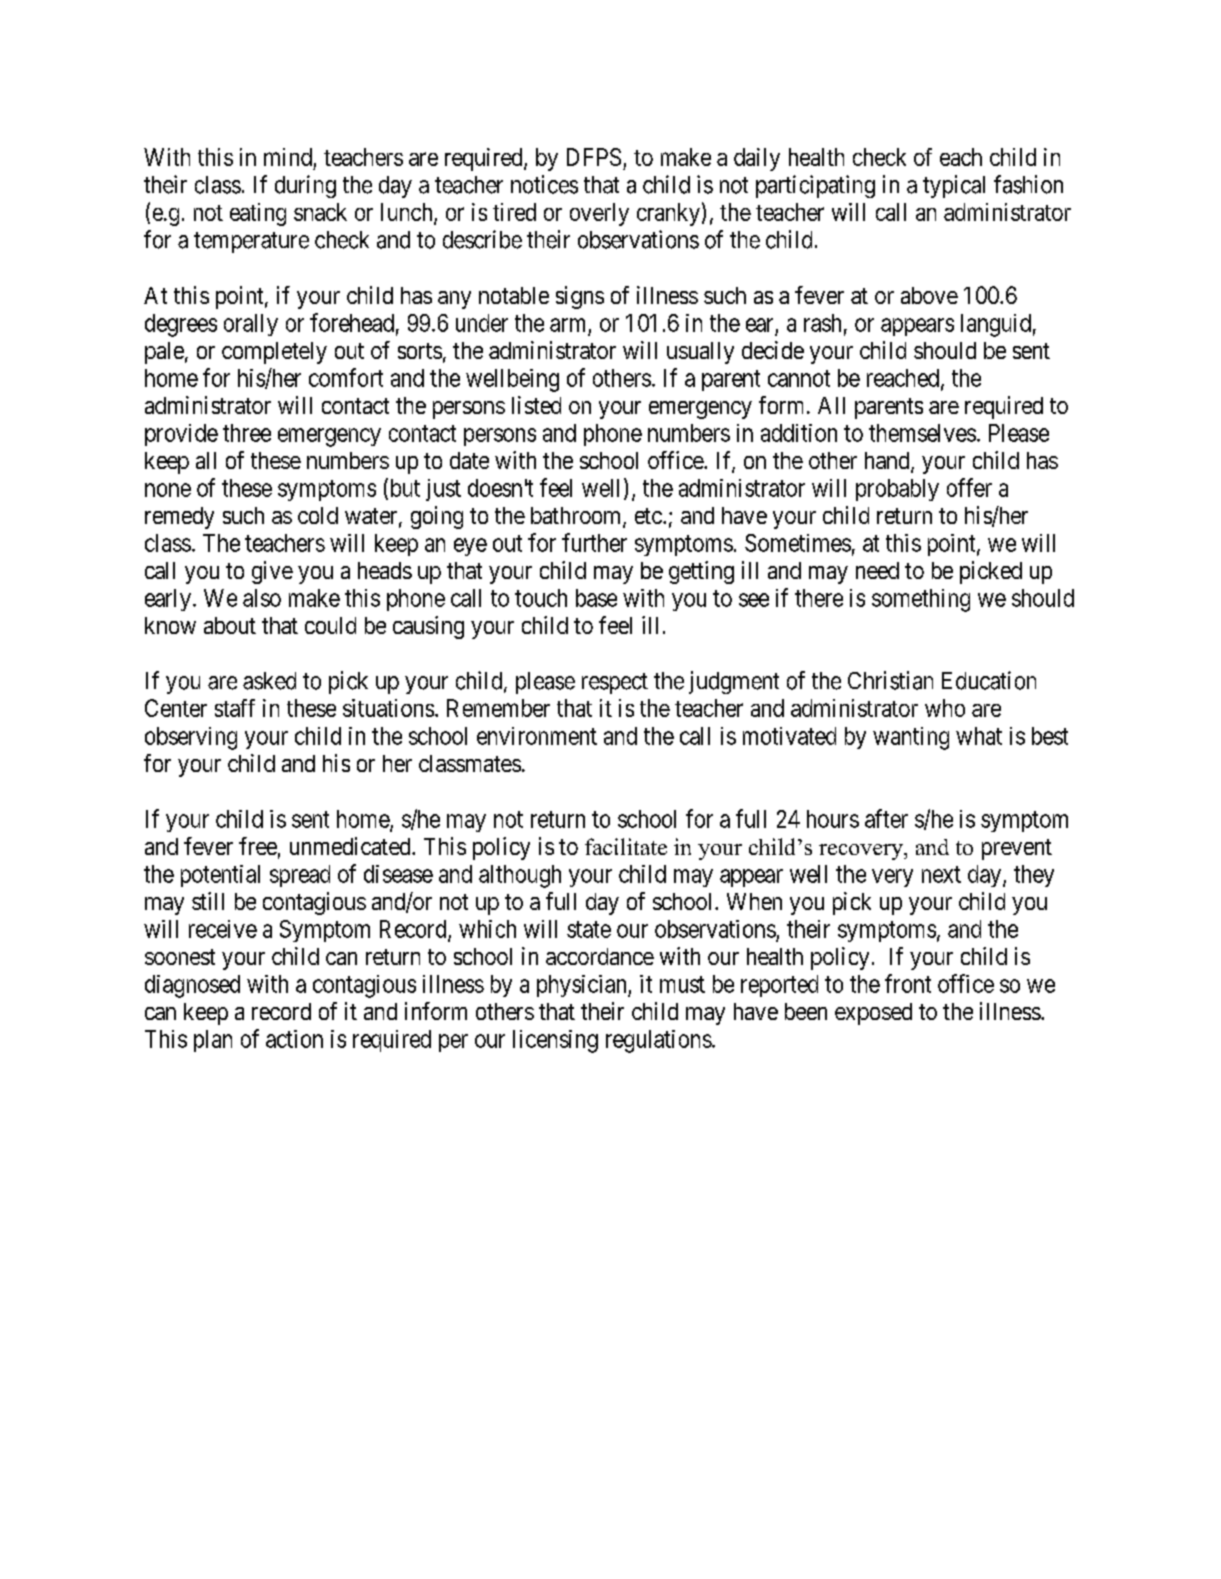 The width and height of the screenshot is (1221, 1579). Describe the element at coordinates (596, 598) in the screenshot. I see `base` at that location.
